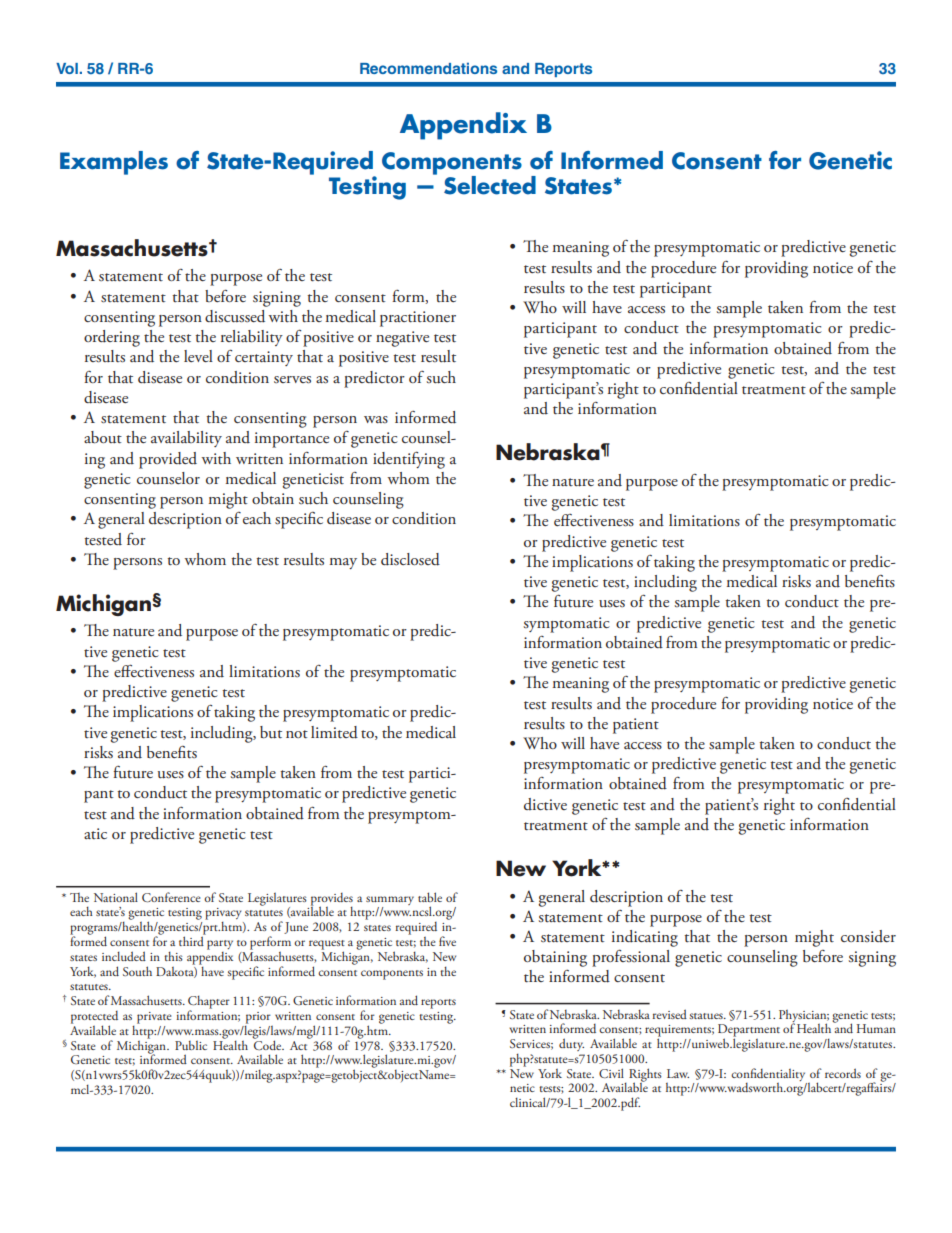 This image has width=952, height=1233. What do you see at coordinates (868, 936) in the image?
I see `consider` at bounding box center [868, 936].
